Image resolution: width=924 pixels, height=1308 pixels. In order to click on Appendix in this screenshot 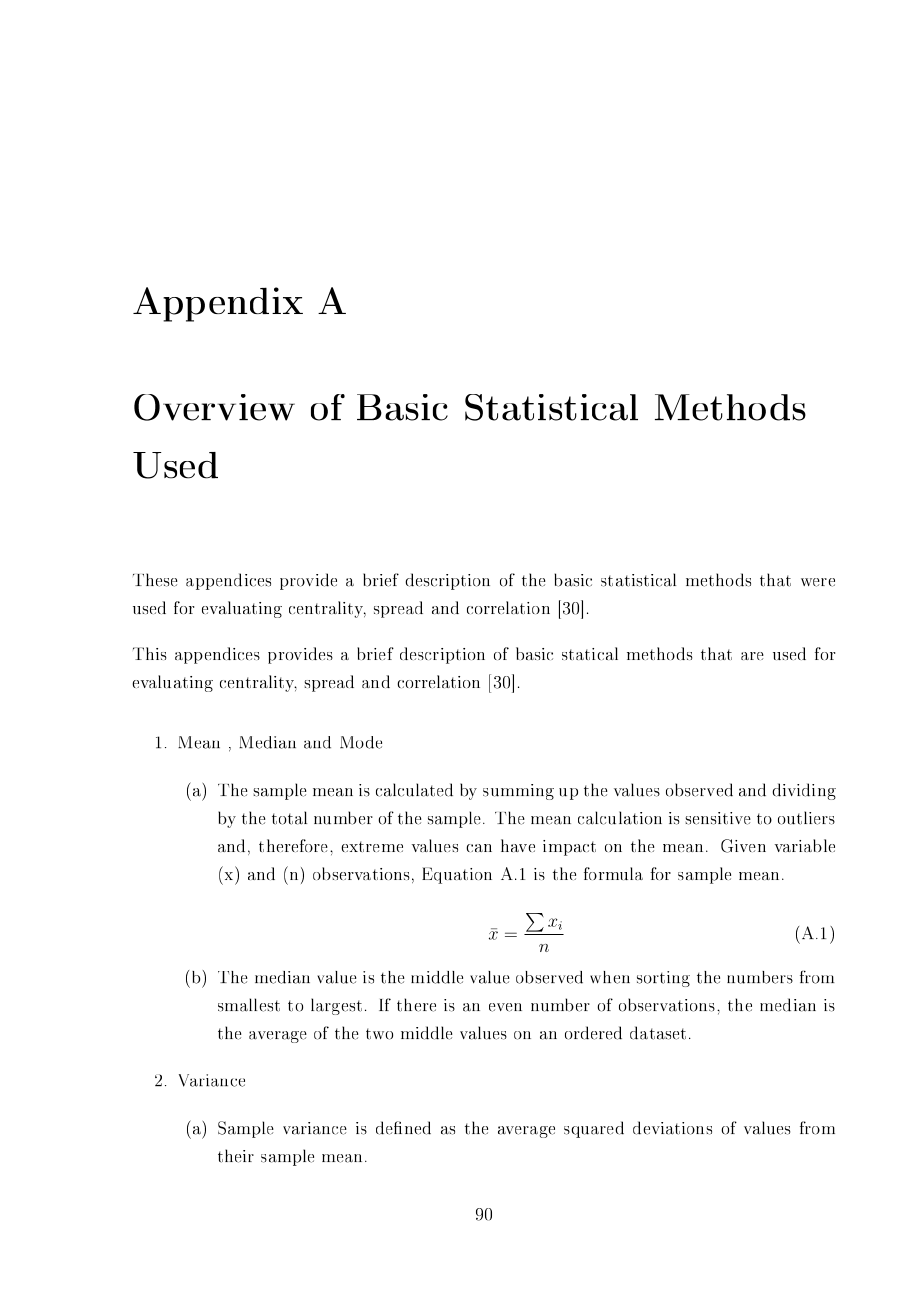, I will do `click(218, 304)`.
